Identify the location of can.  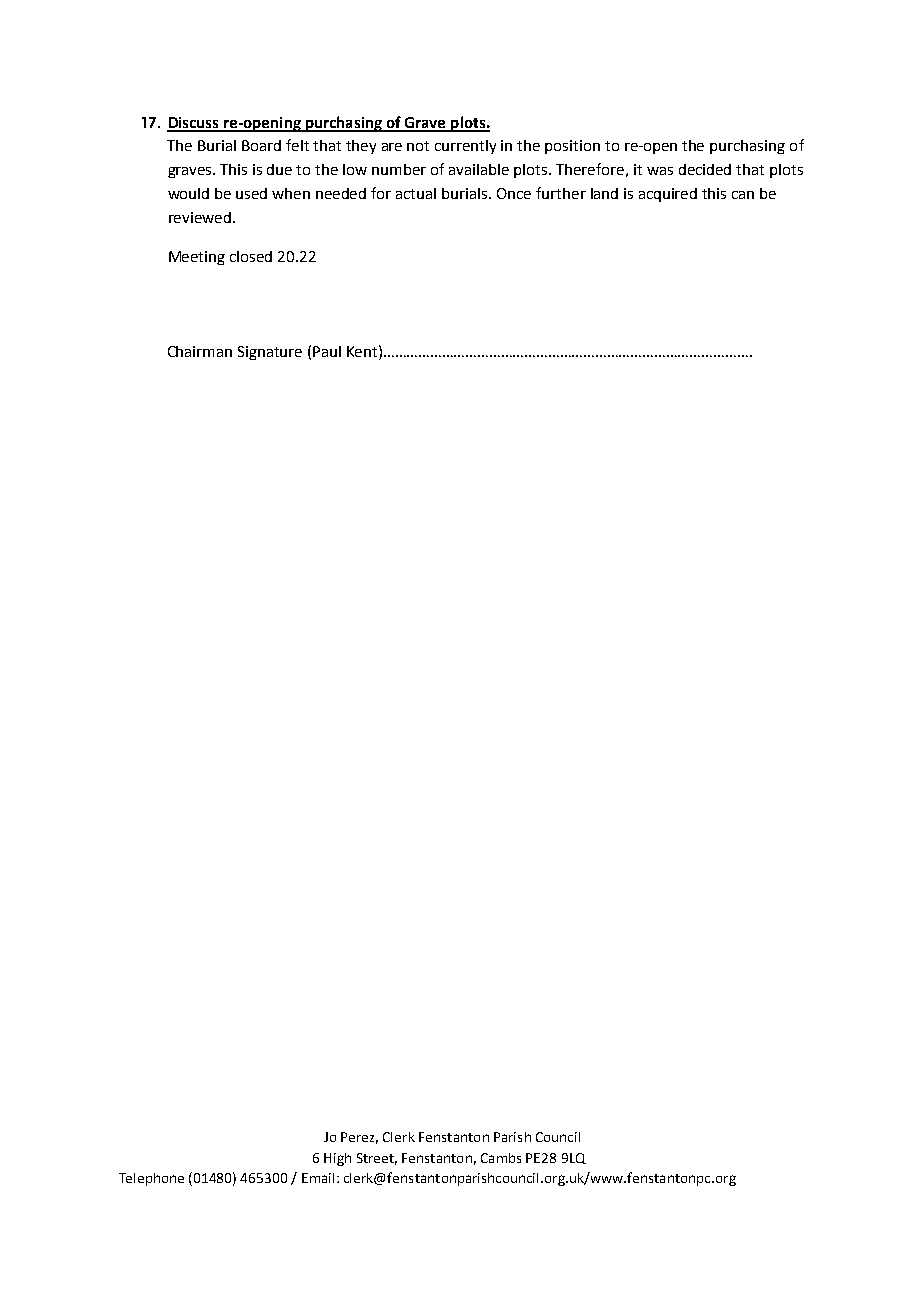
(743, 195).
